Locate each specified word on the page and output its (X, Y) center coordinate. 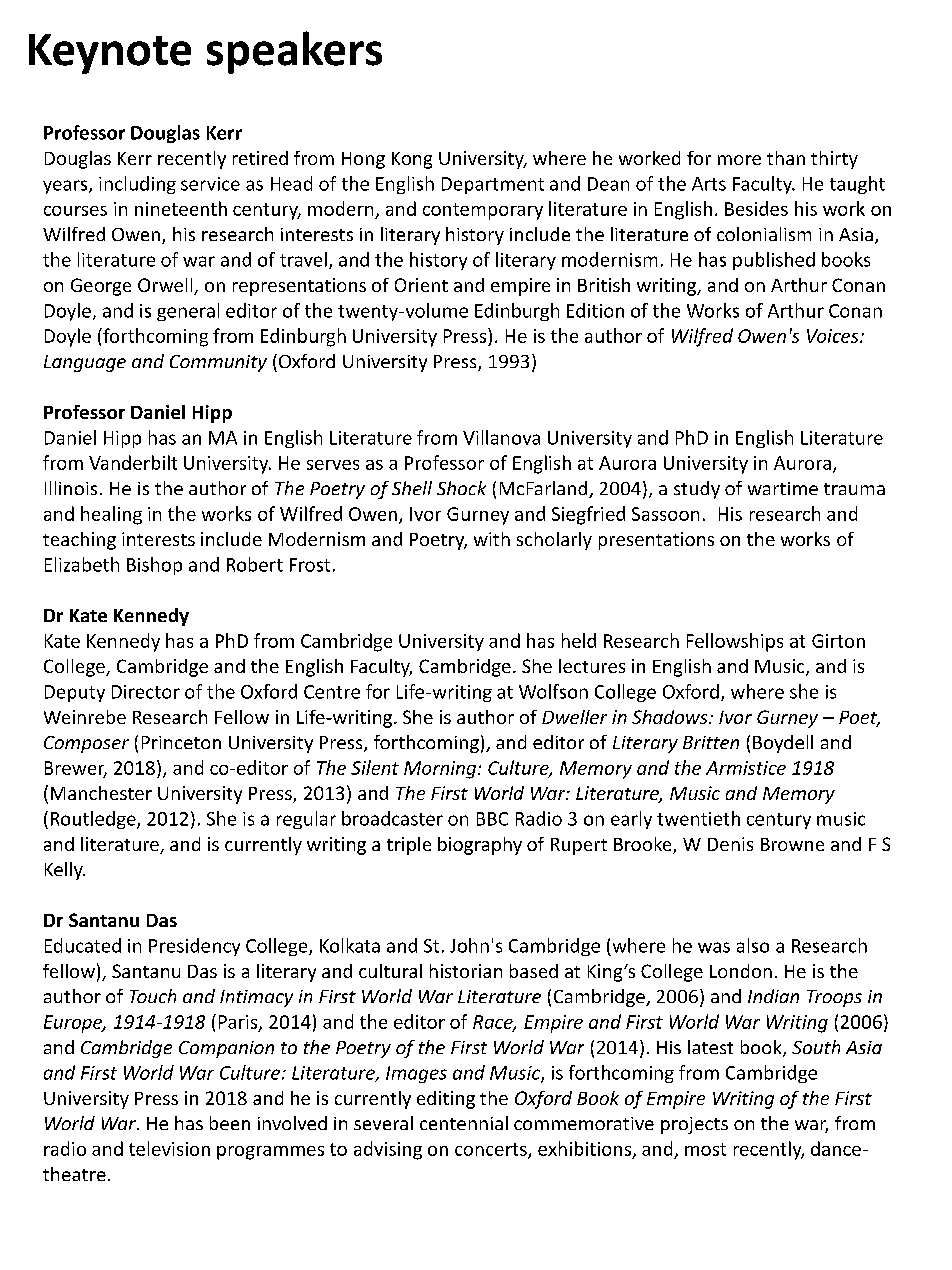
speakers (294, 52)
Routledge (94, 820)
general (188, 312)
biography (480, 846)
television (169, 1148)
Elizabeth (82, 564)
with (492, 539)
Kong (412, 160)
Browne (792, 844)
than (786, 158)
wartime (783, 488)
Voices (834, 336)
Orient (421, 285)
